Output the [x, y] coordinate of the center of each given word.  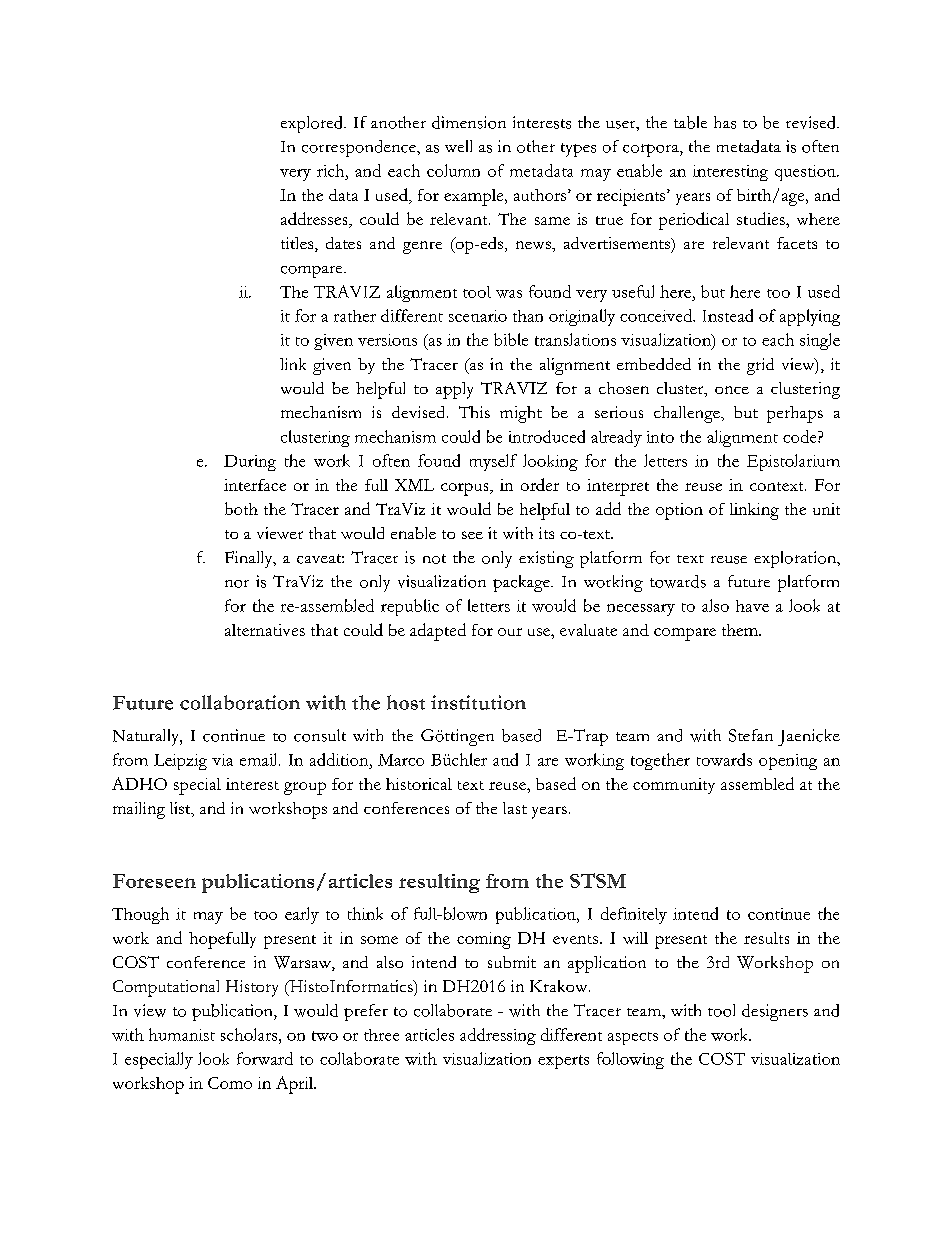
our [510, 632]
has [725, 122]
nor [237, 584]
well [458, 146]
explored [313, 124]
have [752, 606]
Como [230, 1083]
